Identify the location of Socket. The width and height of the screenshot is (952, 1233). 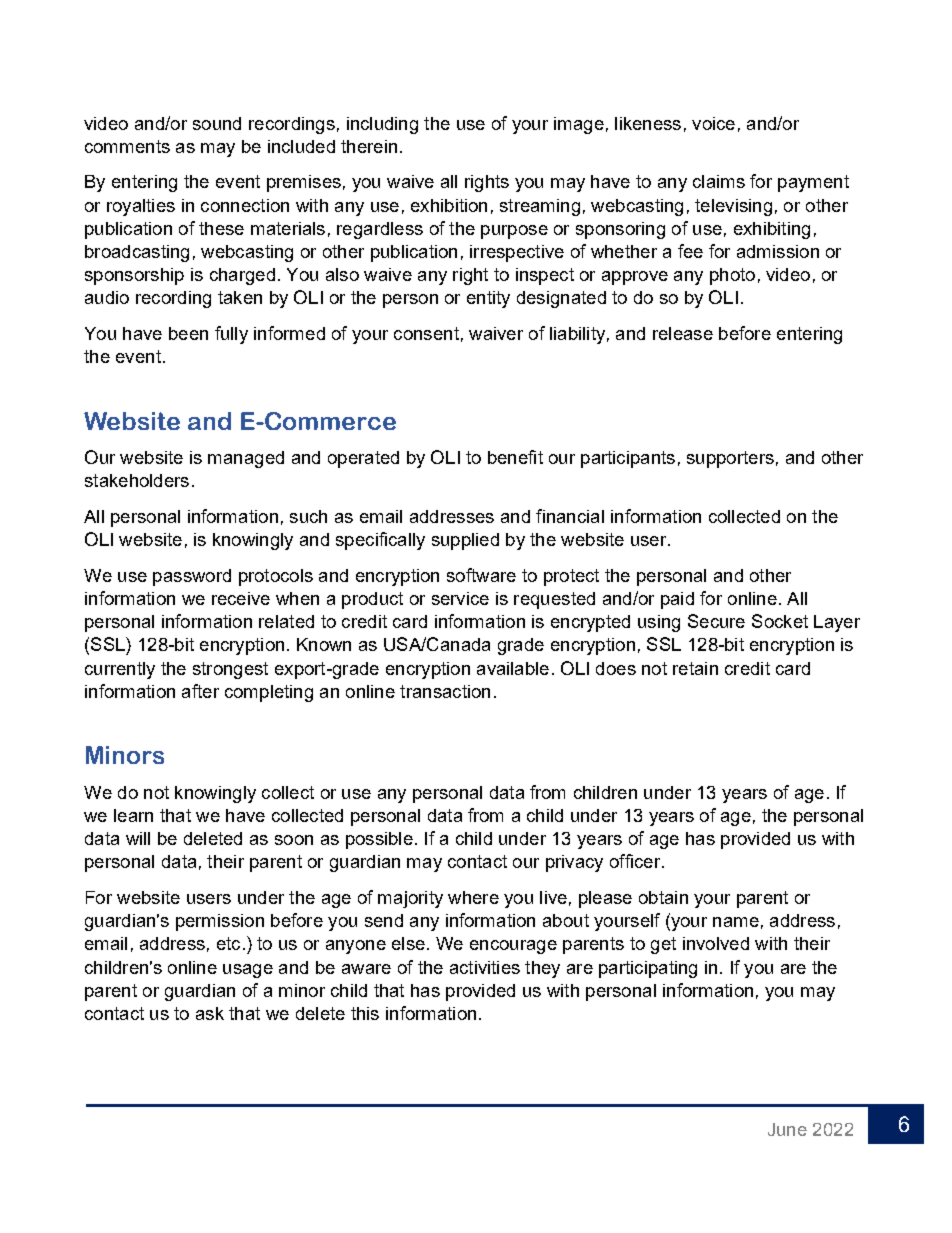
(780, 621).
